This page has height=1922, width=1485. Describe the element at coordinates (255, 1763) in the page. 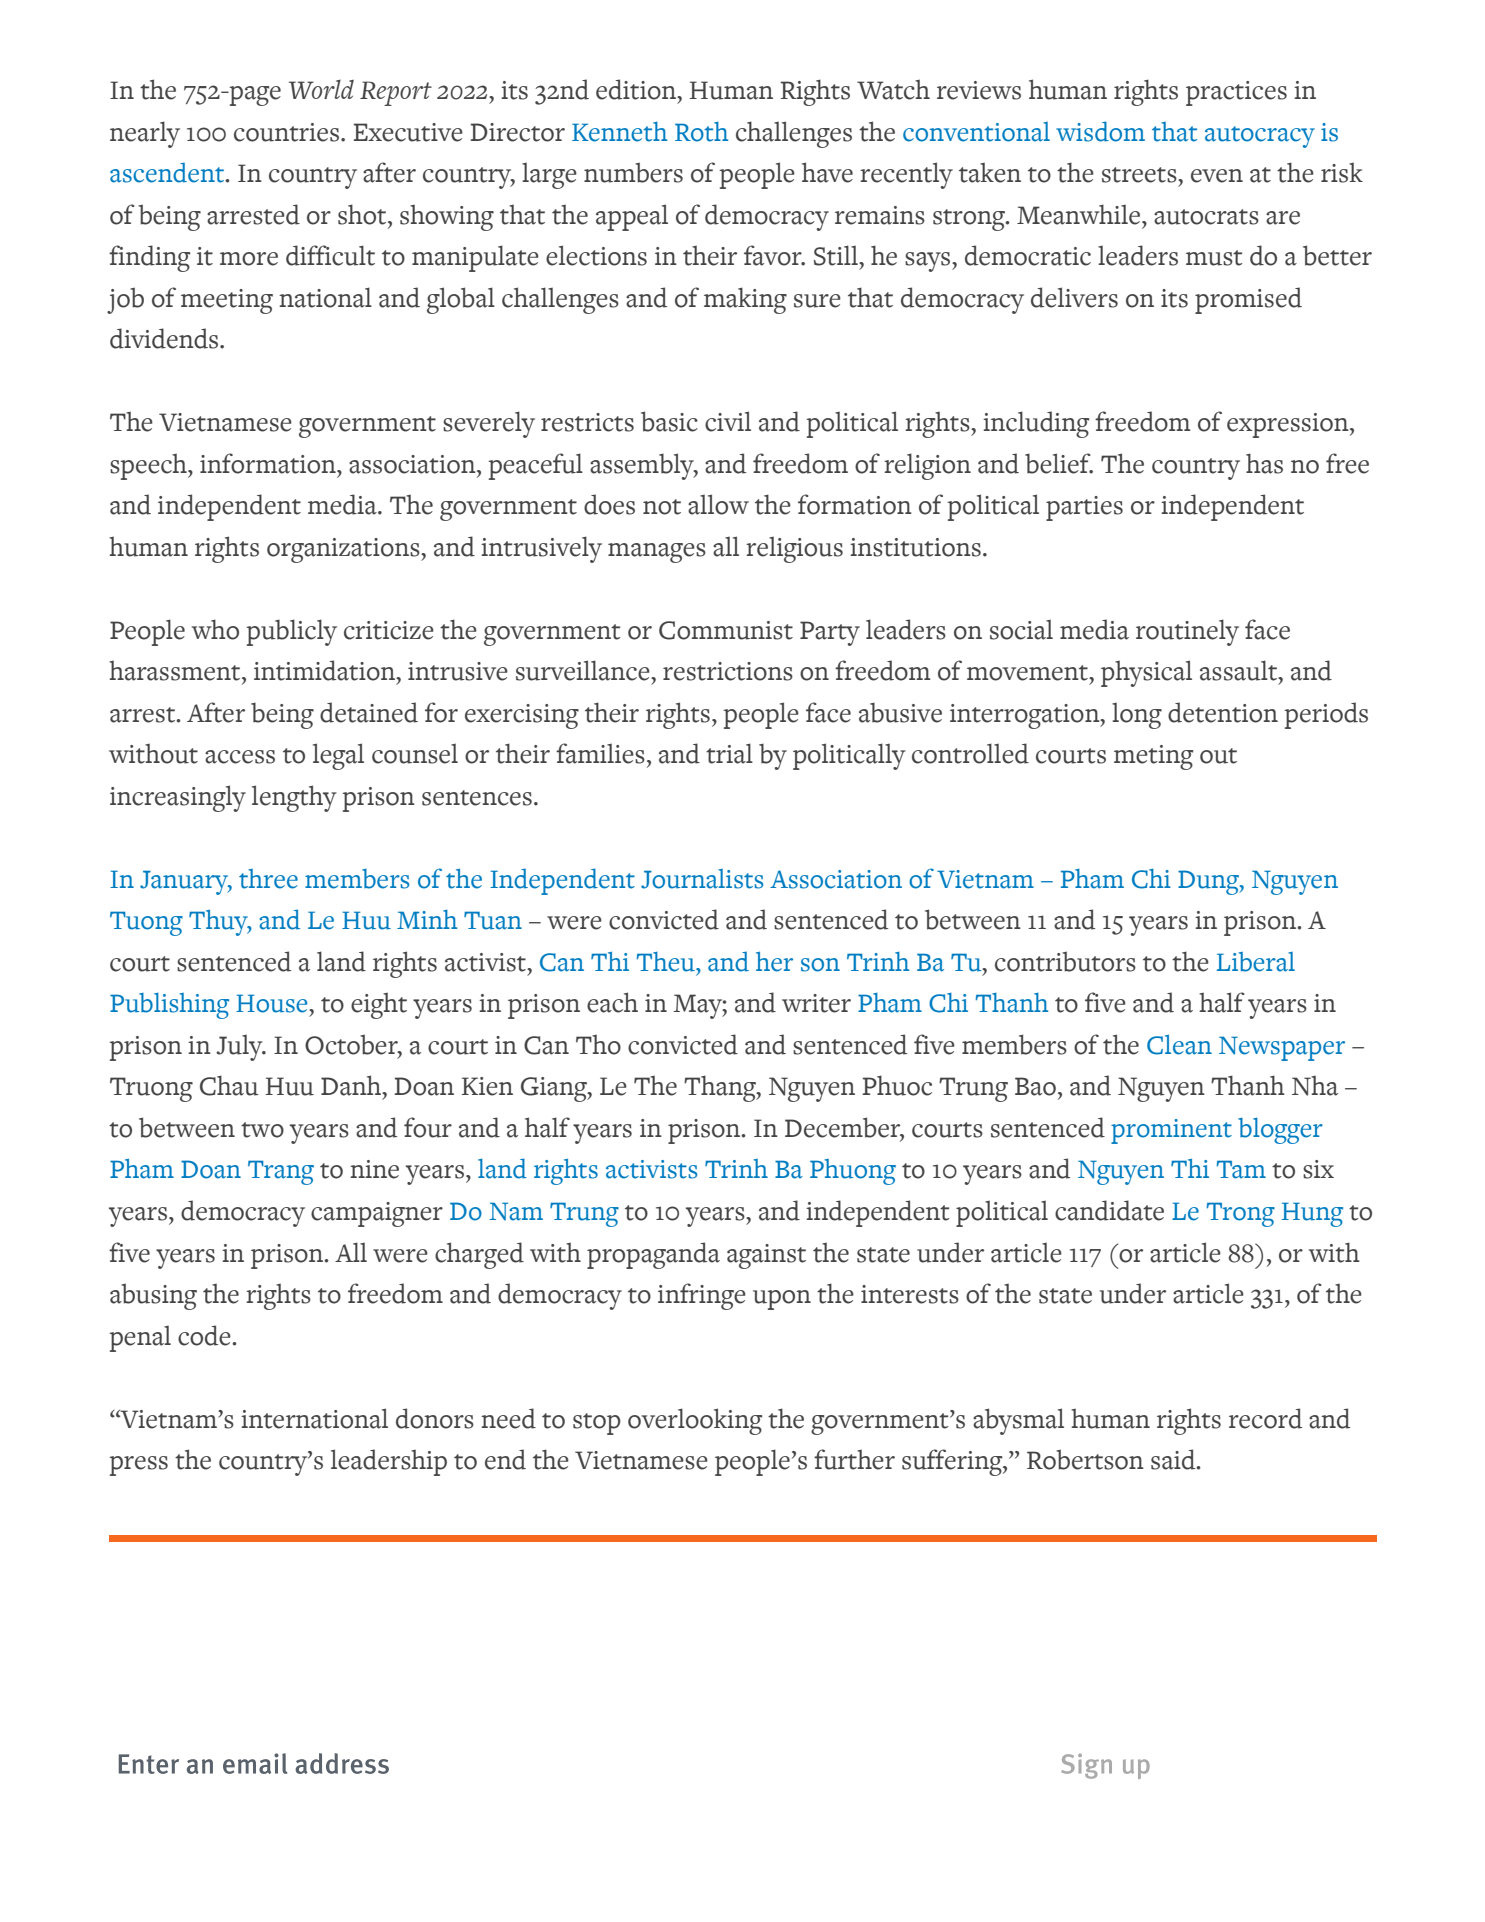

I see `email` at that location.
